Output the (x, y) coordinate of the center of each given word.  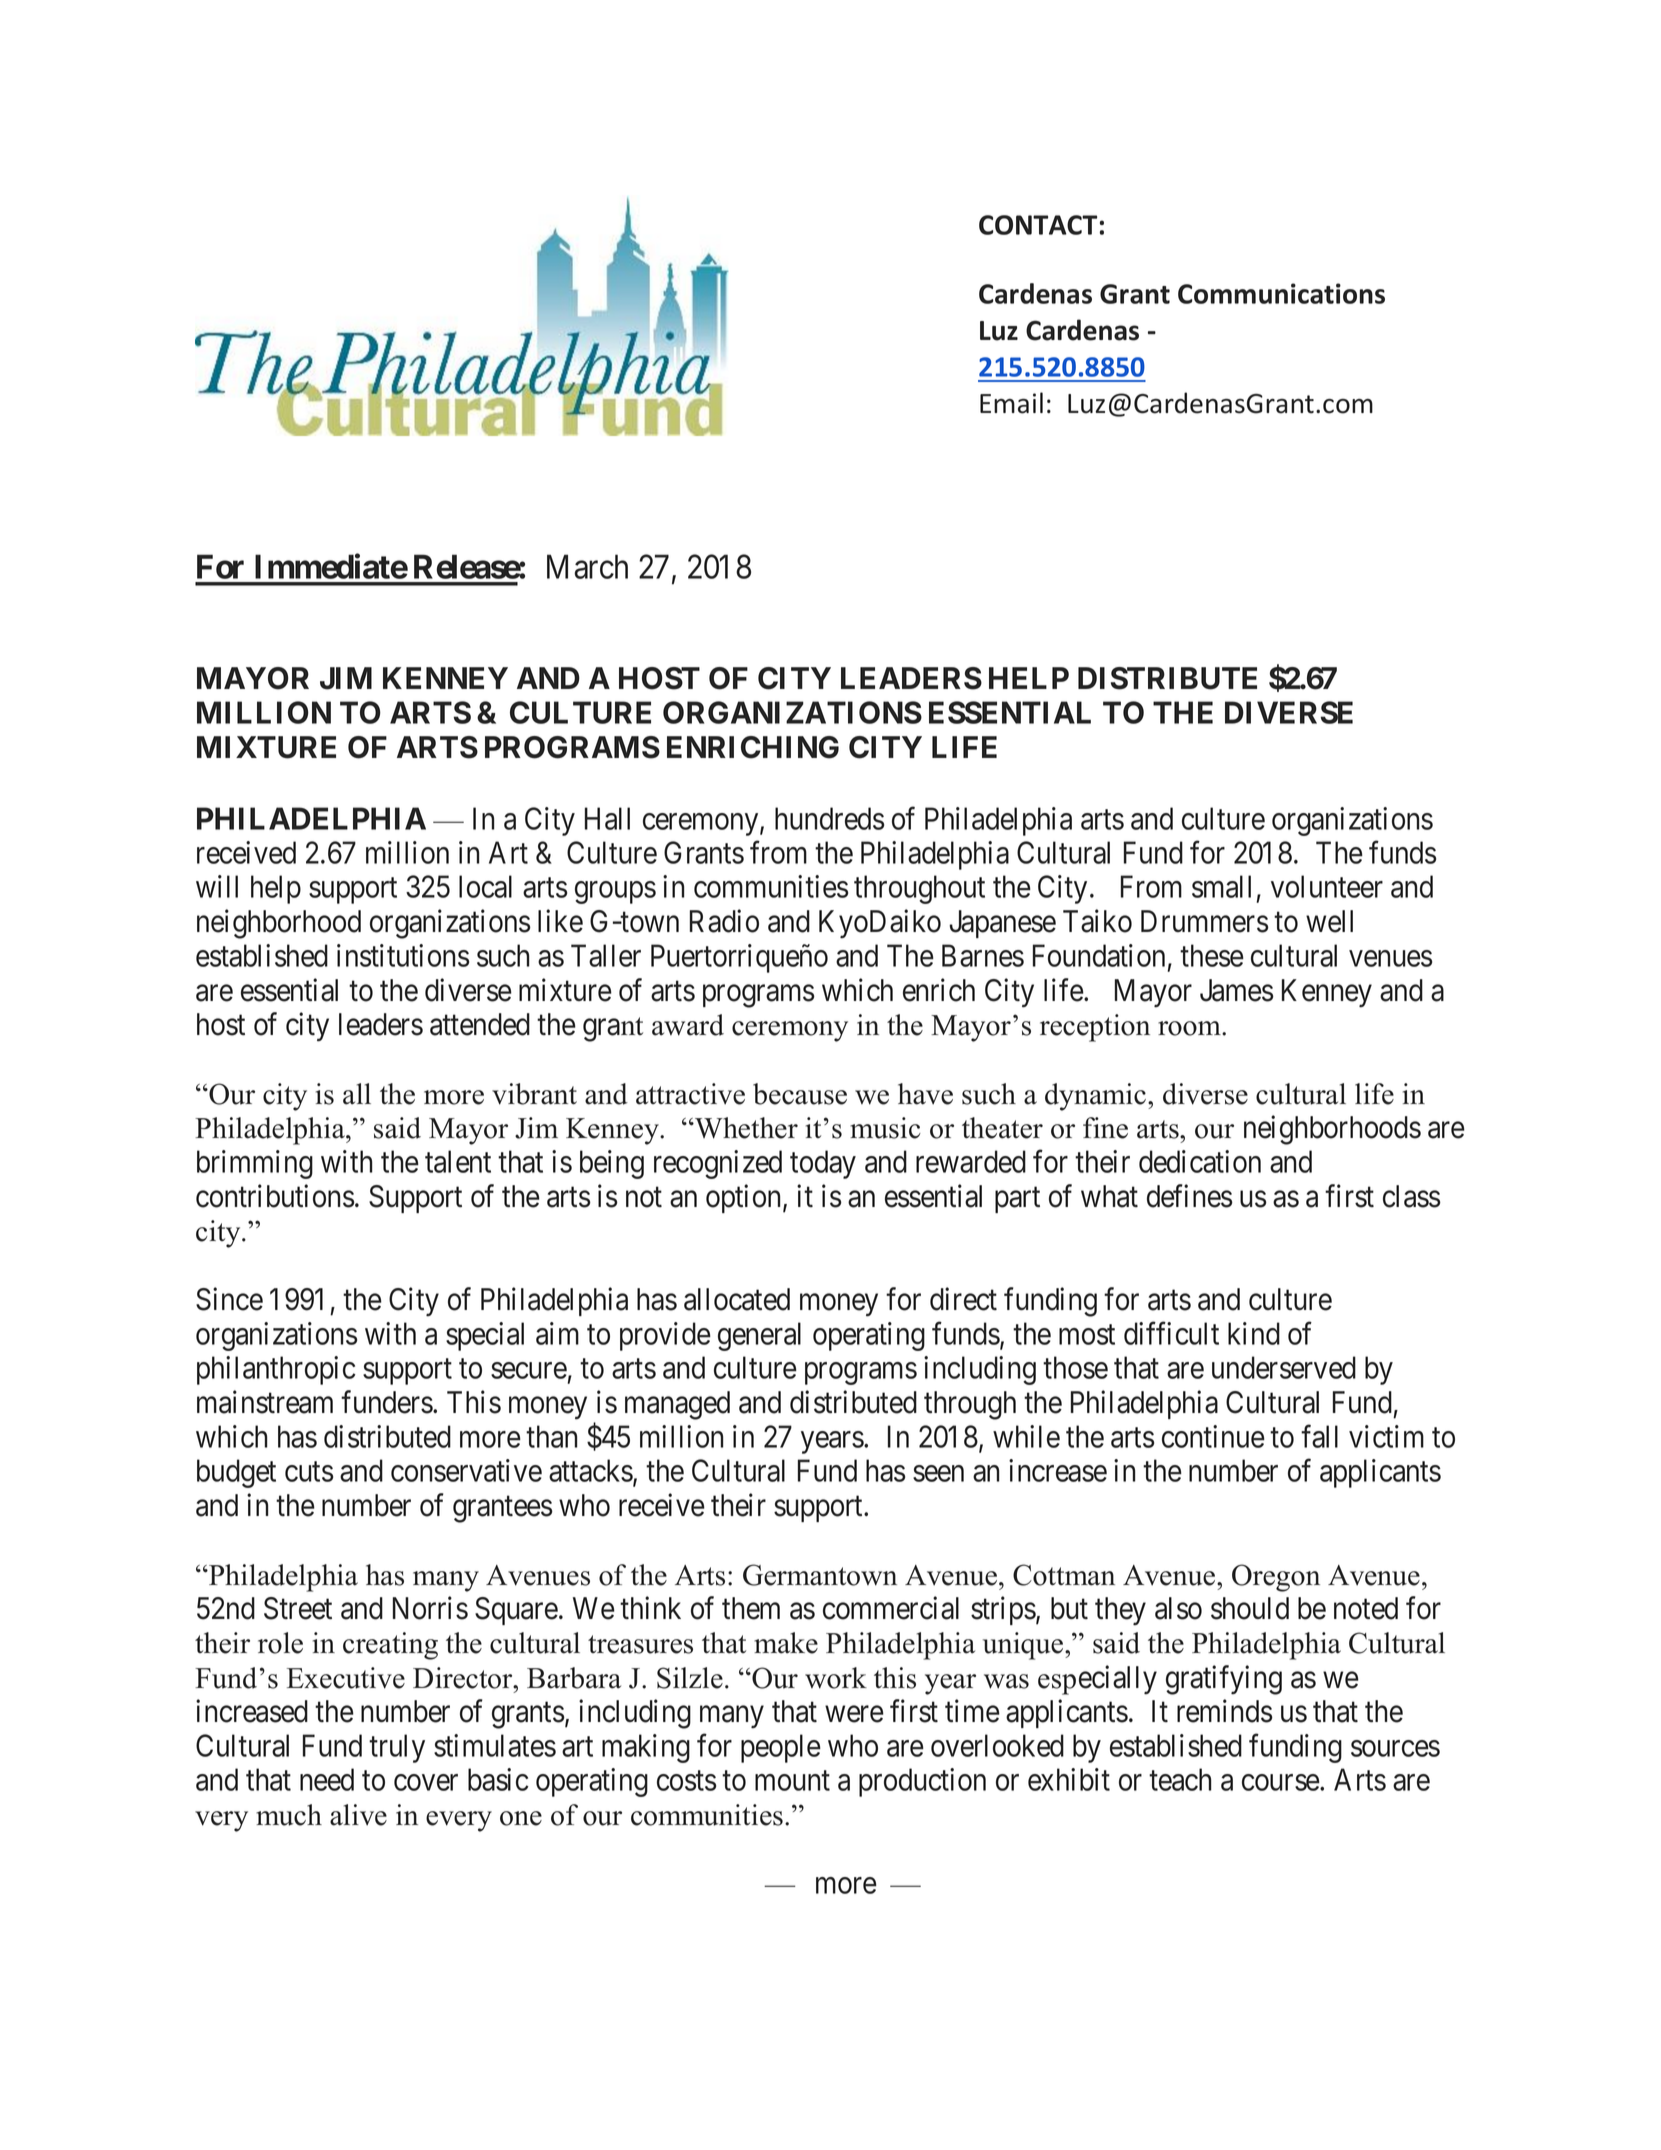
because (800, 1094)
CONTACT (1038, 225)
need (327, 1779)
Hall (607, 818)
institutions (403, 955)
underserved (1284, 1367)
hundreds (829, 818)
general (759, 1336)
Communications (1281, 293)
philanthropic (276, 1370)
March (587, 566)
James (1237, 990)
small (1221, 886)
